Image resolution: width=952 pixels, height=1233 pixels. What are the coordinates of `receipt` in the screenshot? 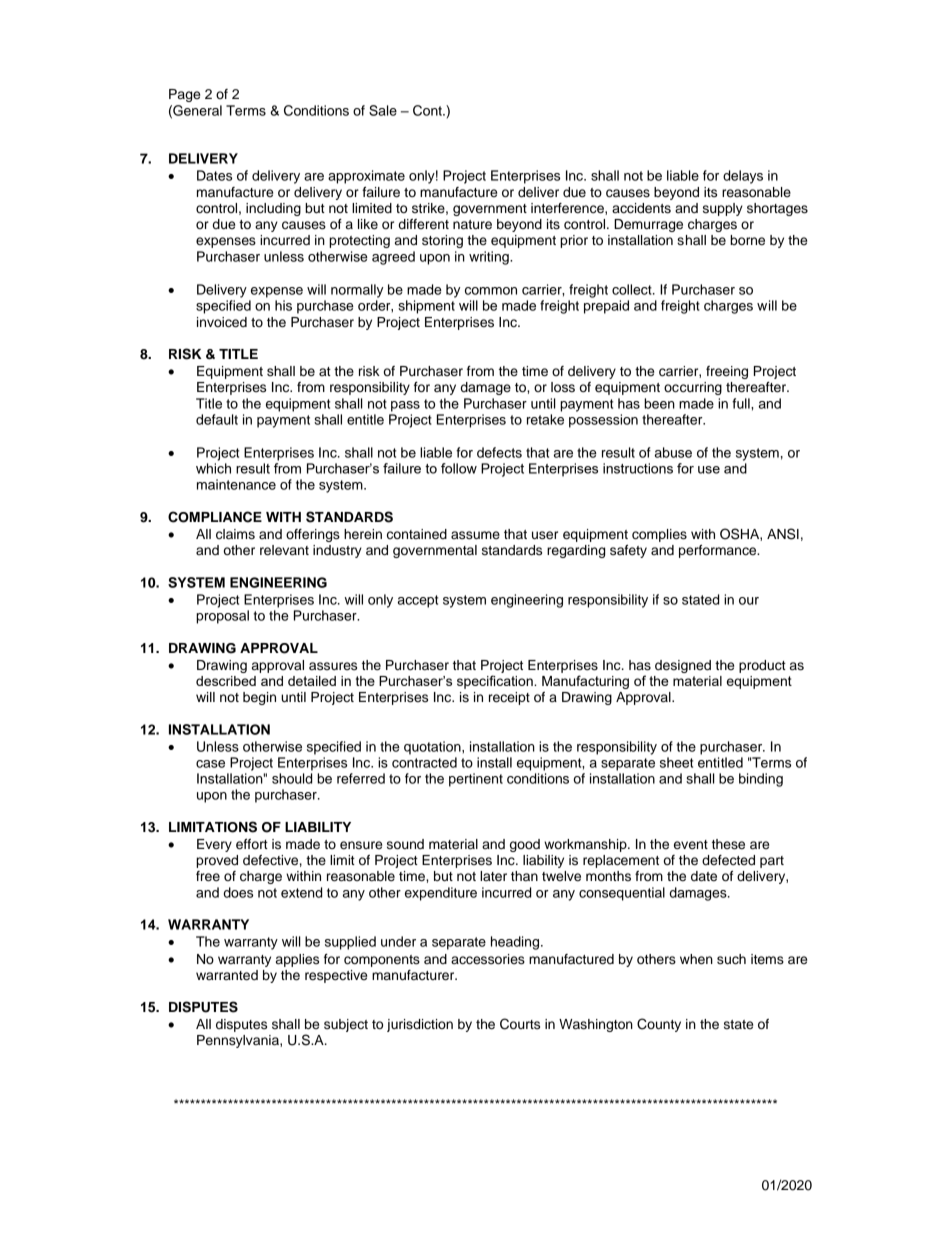 It's located at (509, 698).
